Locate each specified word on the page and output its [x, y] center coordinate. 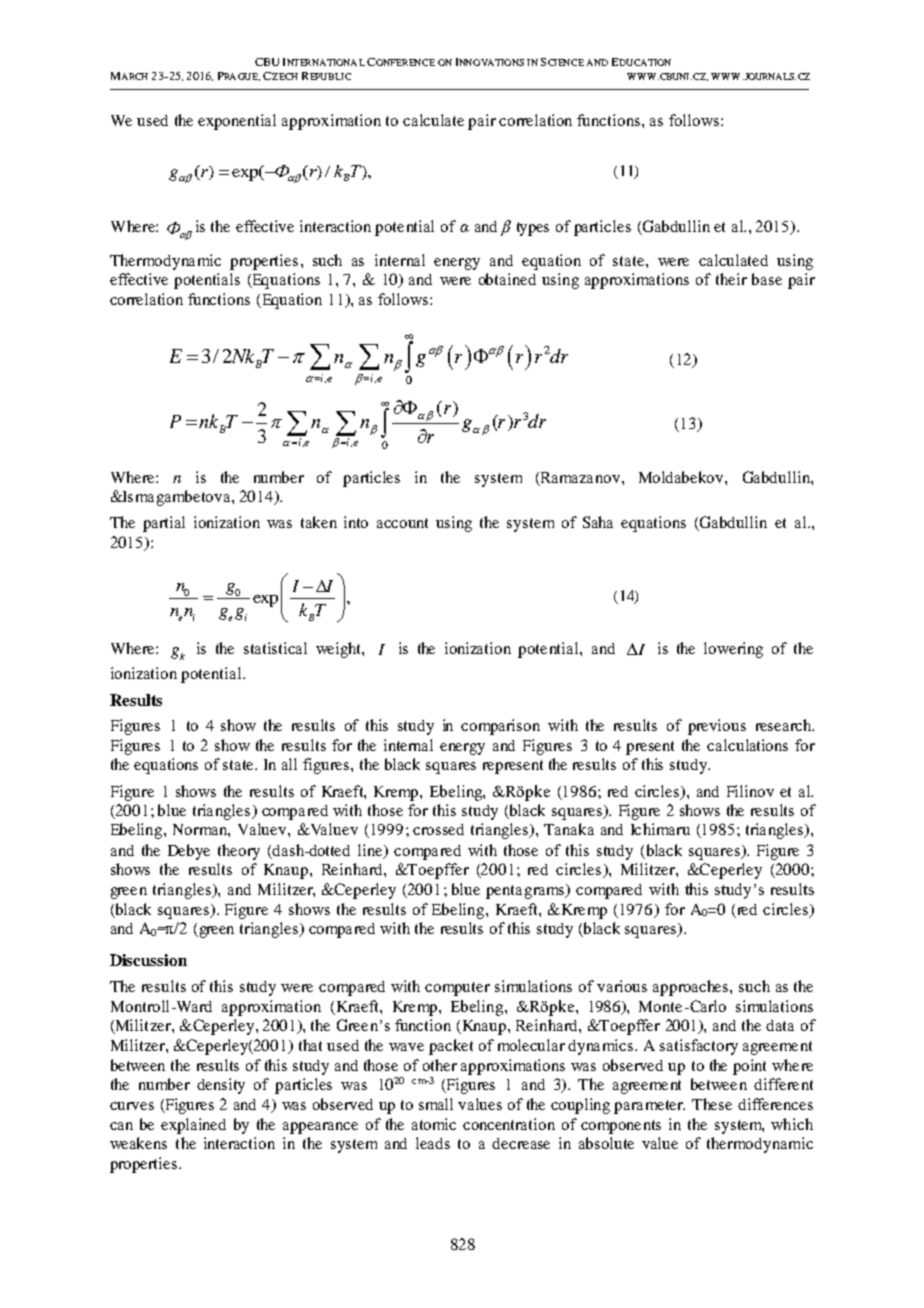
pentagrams [526, 891]
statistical [275, 648]
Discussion [148, 960]
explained [193, 1126]
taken [319, 522]
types [533, 229]
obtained [507, 279]
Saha [598, 522]
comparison [500, 727]
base [767, 279]
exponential [237, 122]
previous [717, 727]
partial [164, 524]
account [402, 523]
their [731, 279]
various [622, 986]
